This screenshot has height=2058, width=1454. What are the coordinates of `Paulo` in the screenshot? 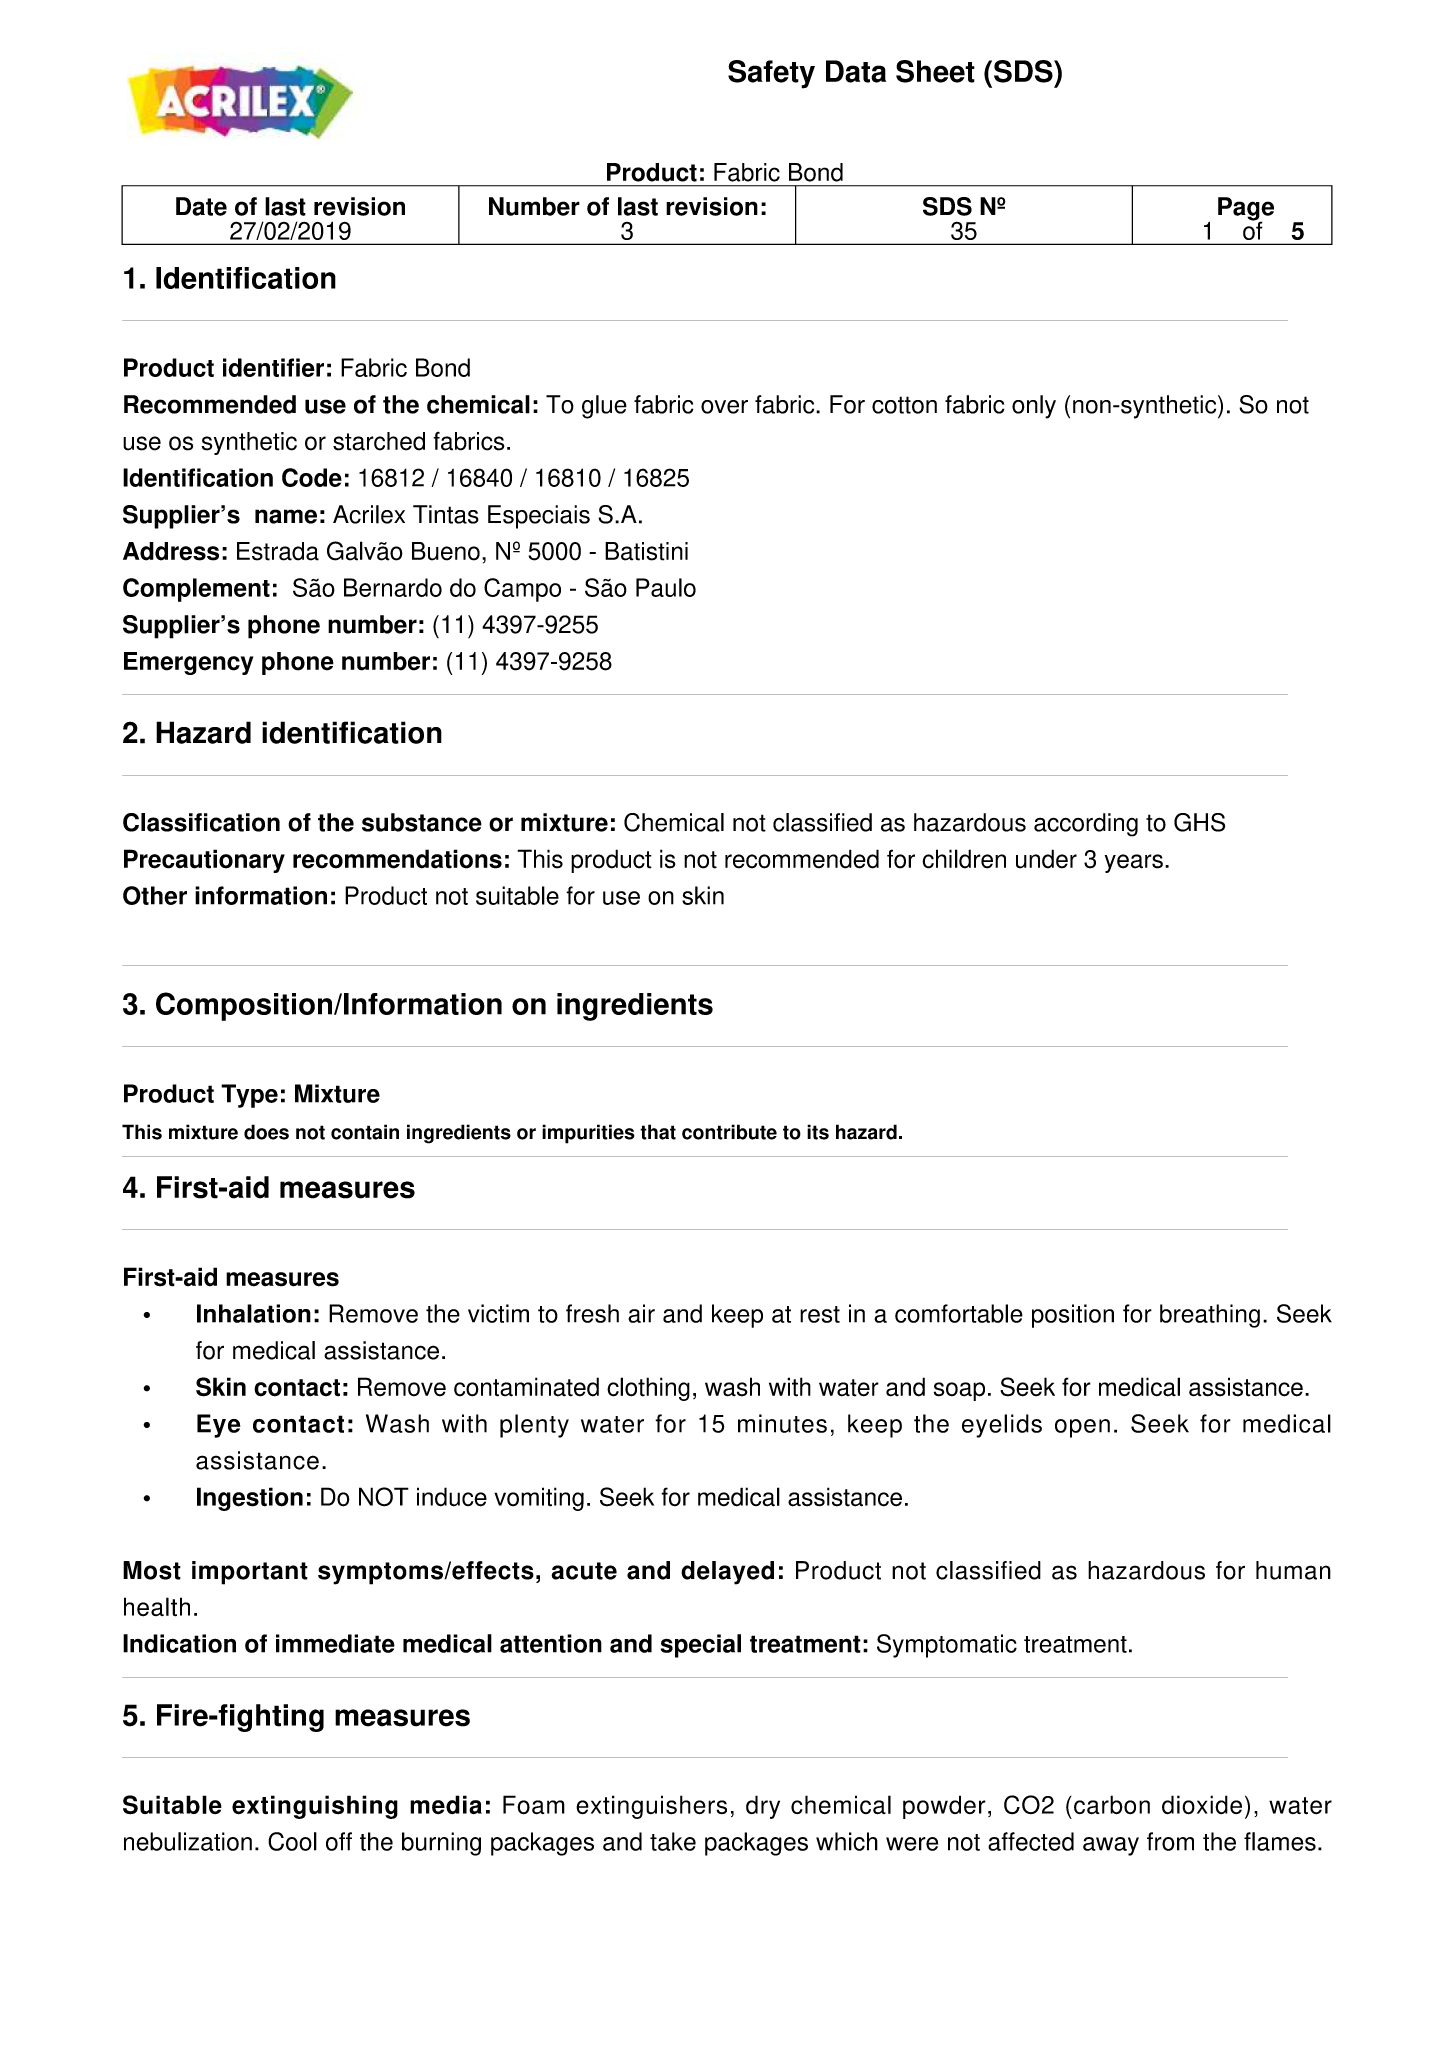 It's located at (666, 587).
